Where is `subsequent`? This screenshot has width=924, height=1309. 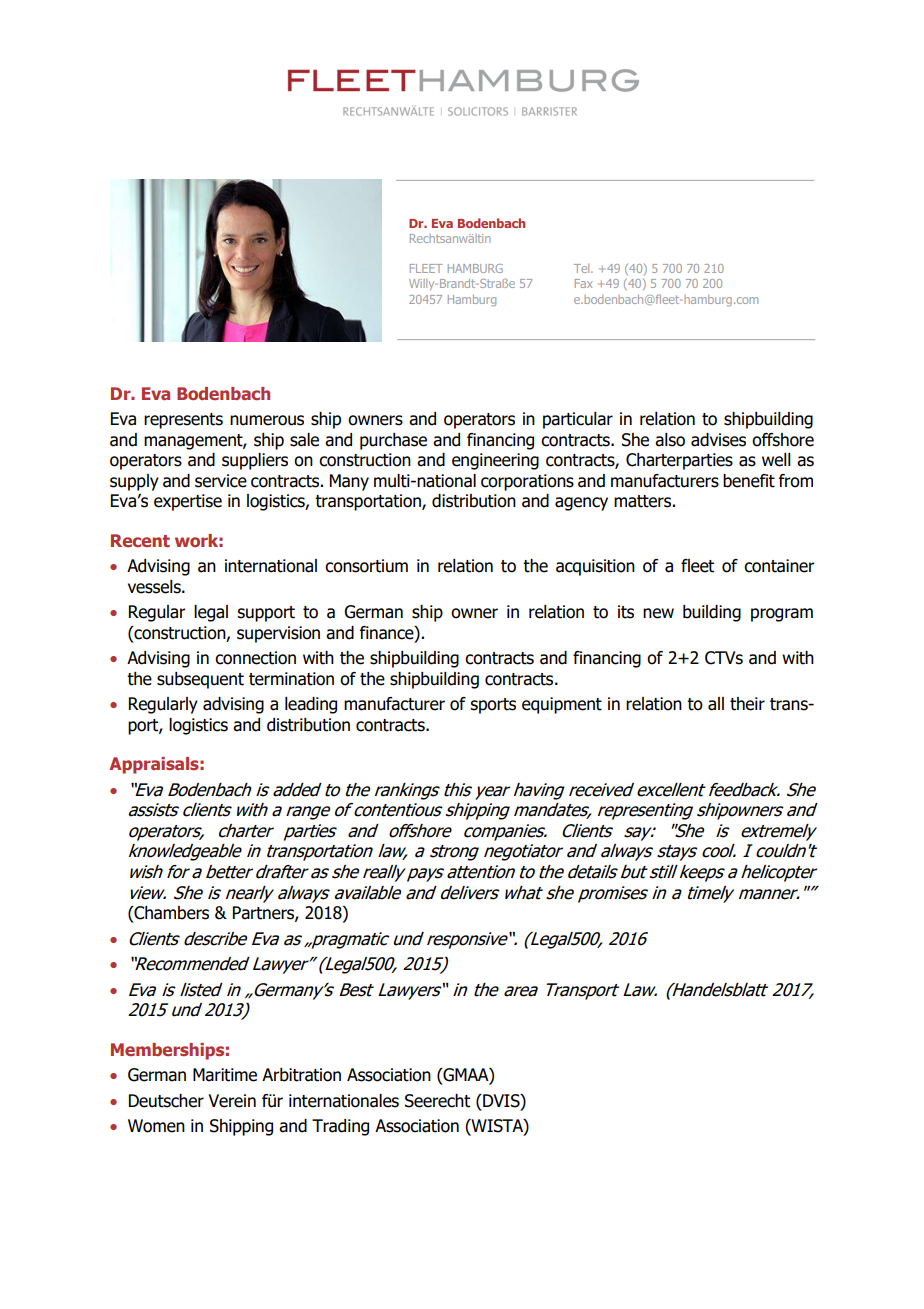 subsequent is located at coordinates (200, 680).
